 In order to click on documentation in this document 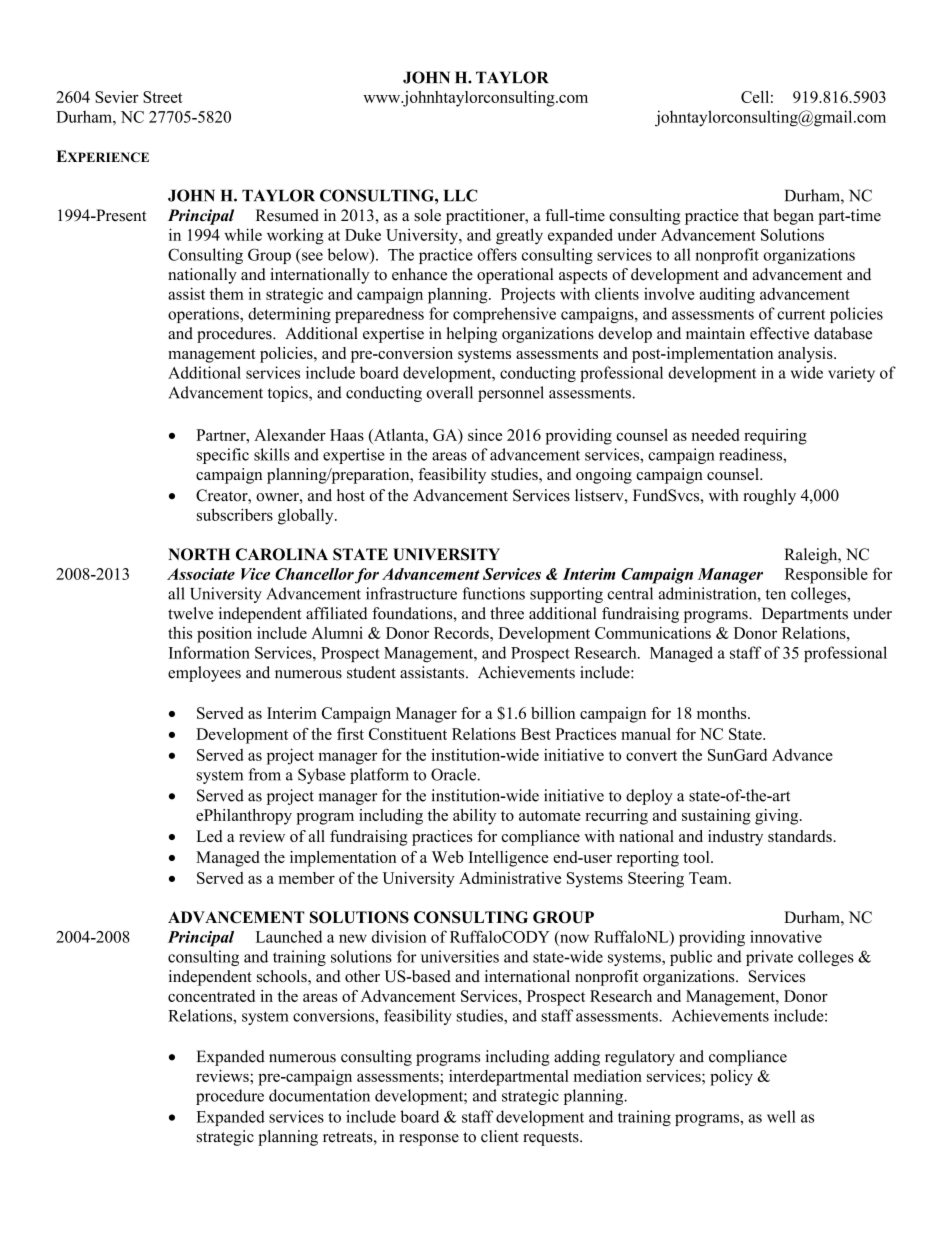, I will do `click(319, 1095)`.
